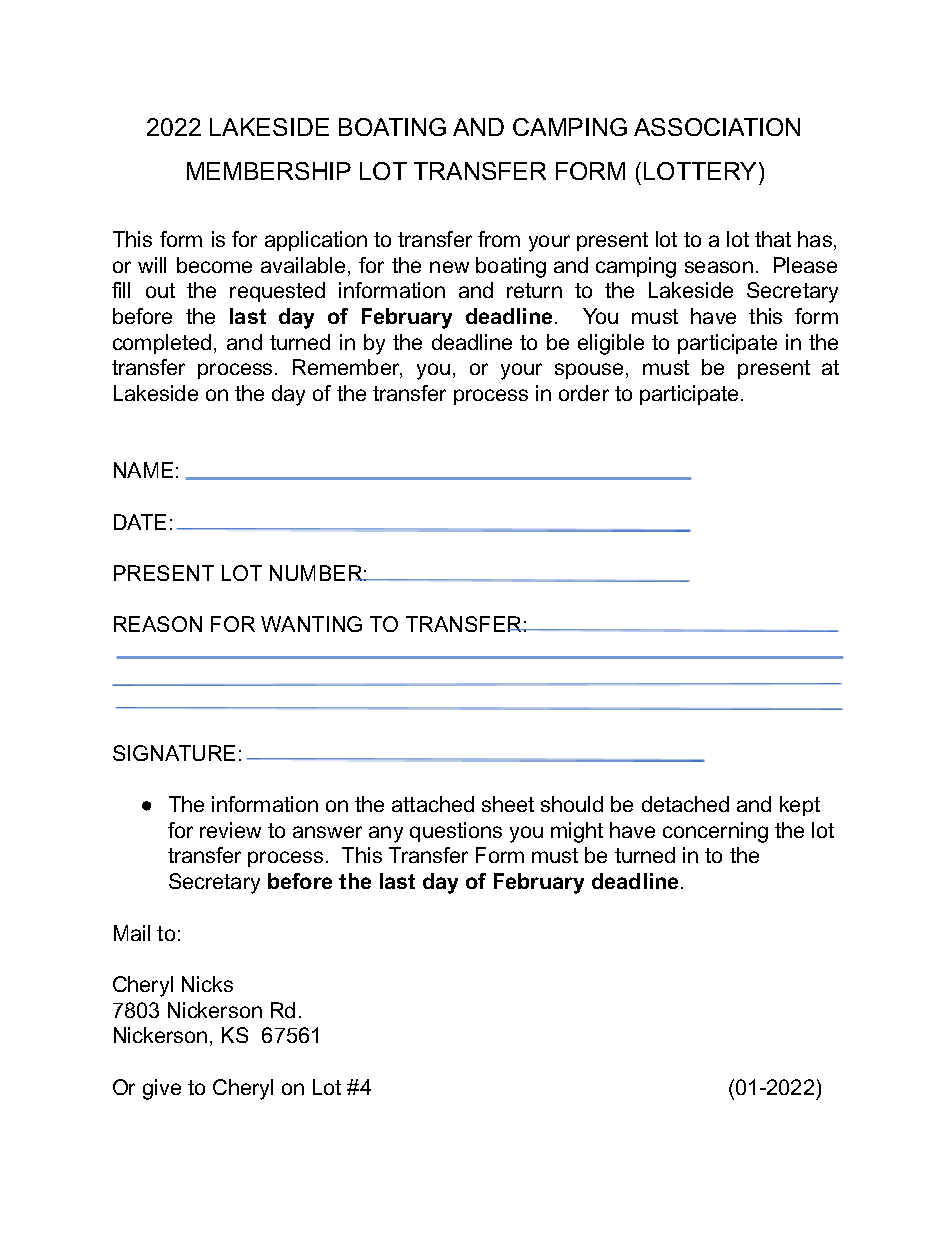 The height and width of the screenshot is (1233, 952). I want to click on return, so click(534, 290).
